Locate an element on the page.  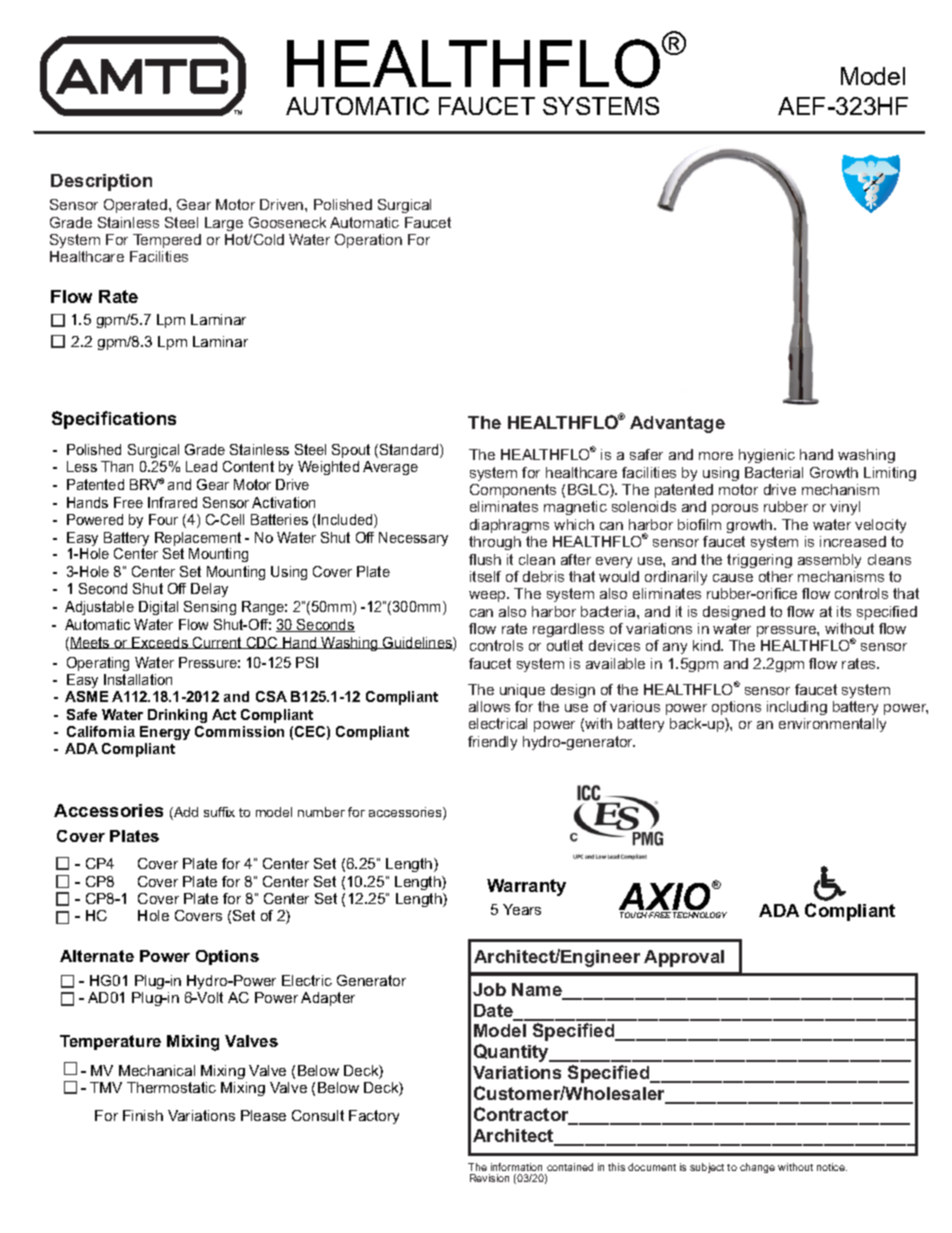
Large is located at coordinates (224, 224).
